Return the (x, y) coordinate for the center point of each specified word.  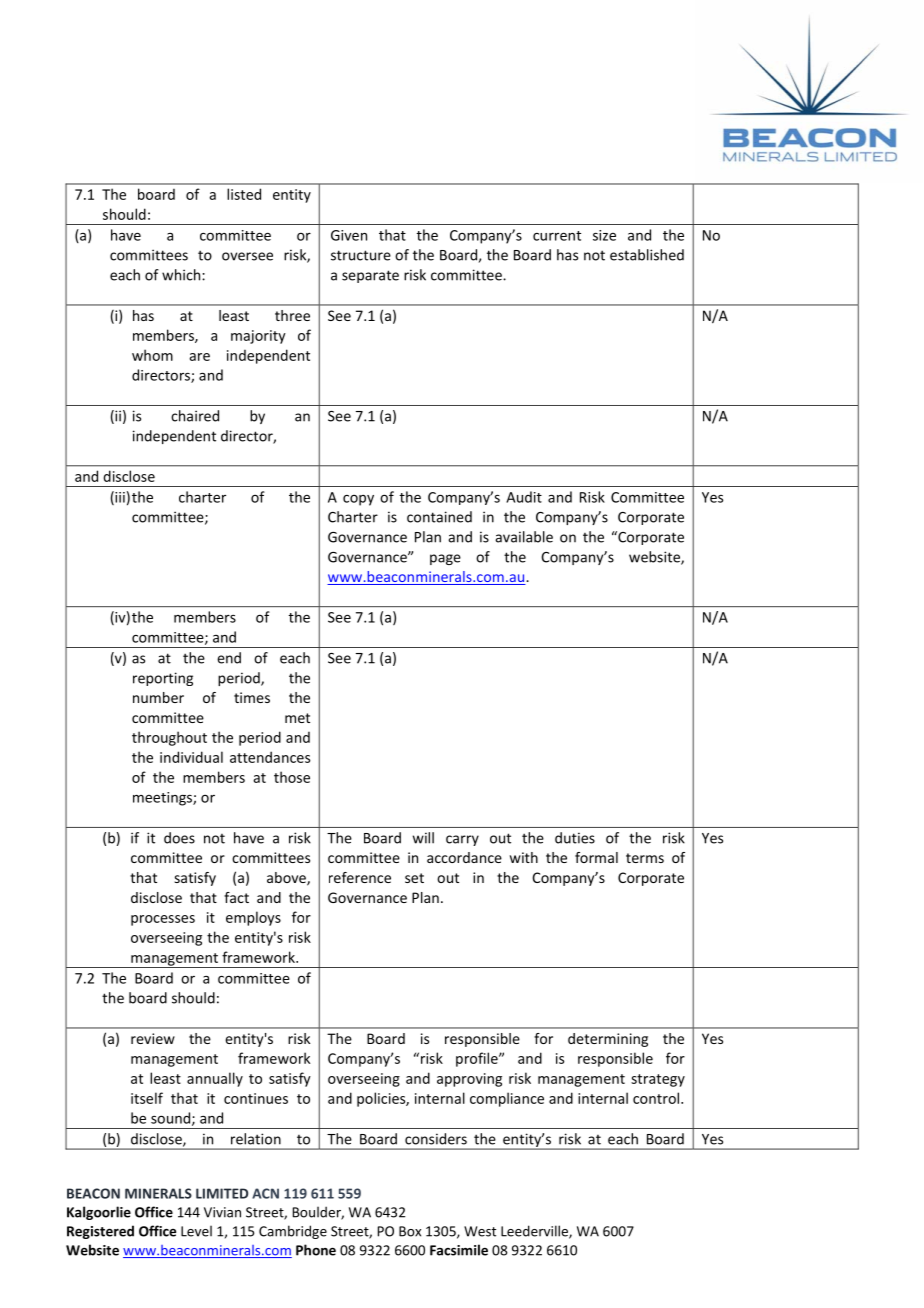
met (297, 718)
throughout (169, 738)
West (480, 1231)
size (604, 235)
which (182, 275)
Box (410, 1231)
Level (196, 1231)
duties (575, 838)
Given (349, 235)
